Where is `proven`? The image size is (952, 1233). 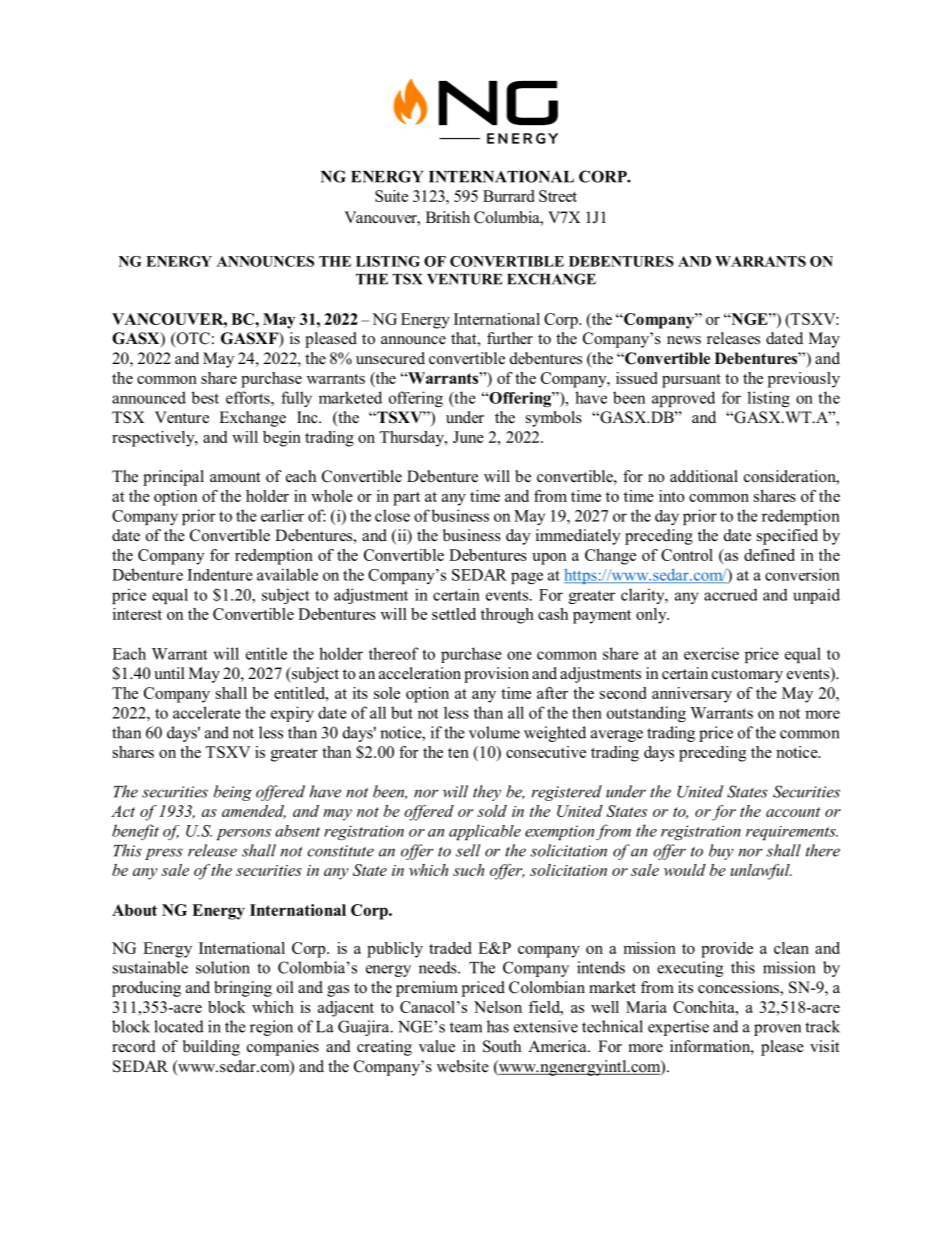
proven is located at coordinates (777, 1030).
